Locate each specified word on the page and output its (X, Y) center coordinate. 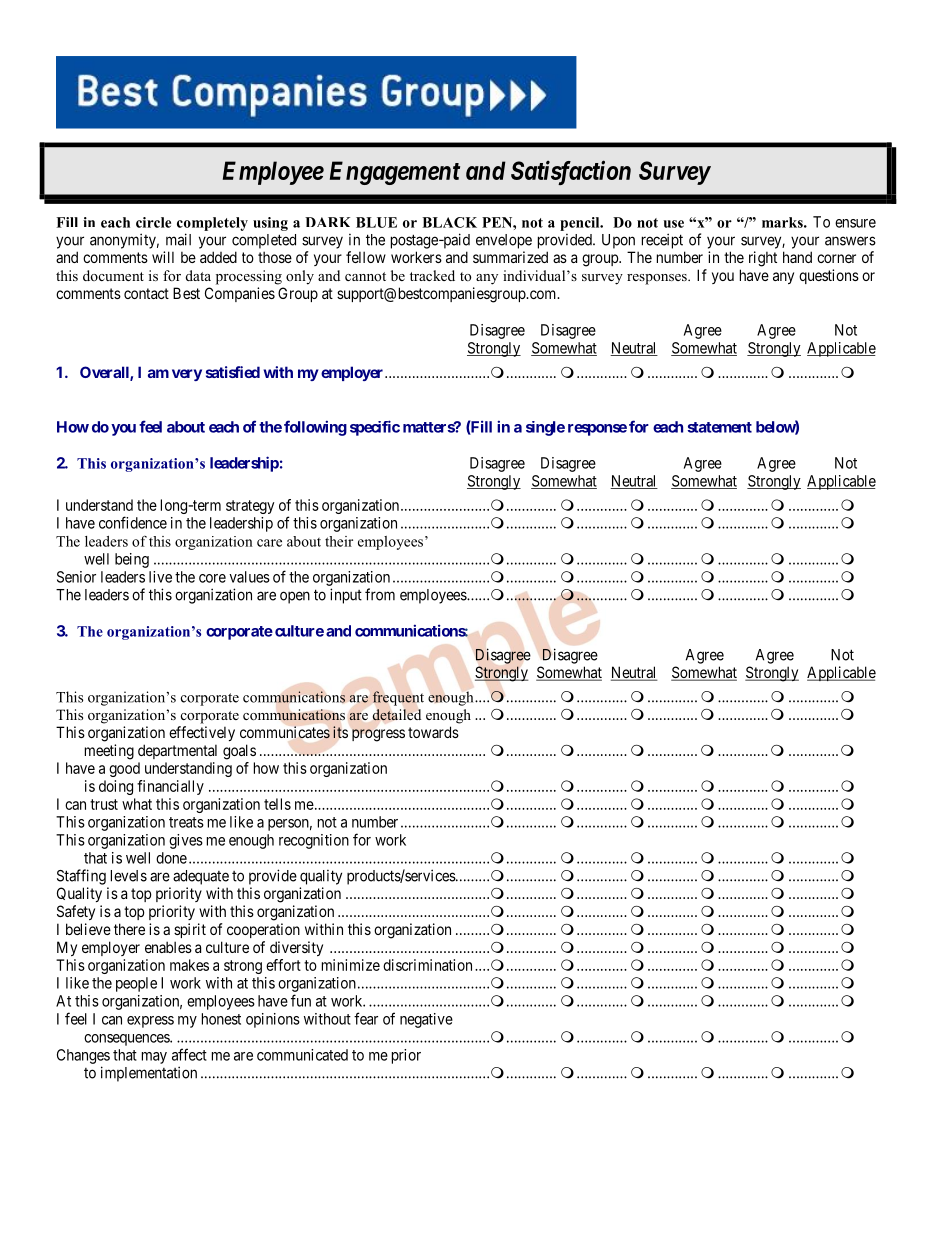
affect (189, 1054)
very (187, 375)
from (380, 594)
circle (153, 222)
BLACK (449, 222)
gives (186, 841)
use (674, 224)
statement (720, 427)
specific (375, 428)
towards (433, 732)
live (160, 577)
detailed (397, 715)
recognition (314, 841)
